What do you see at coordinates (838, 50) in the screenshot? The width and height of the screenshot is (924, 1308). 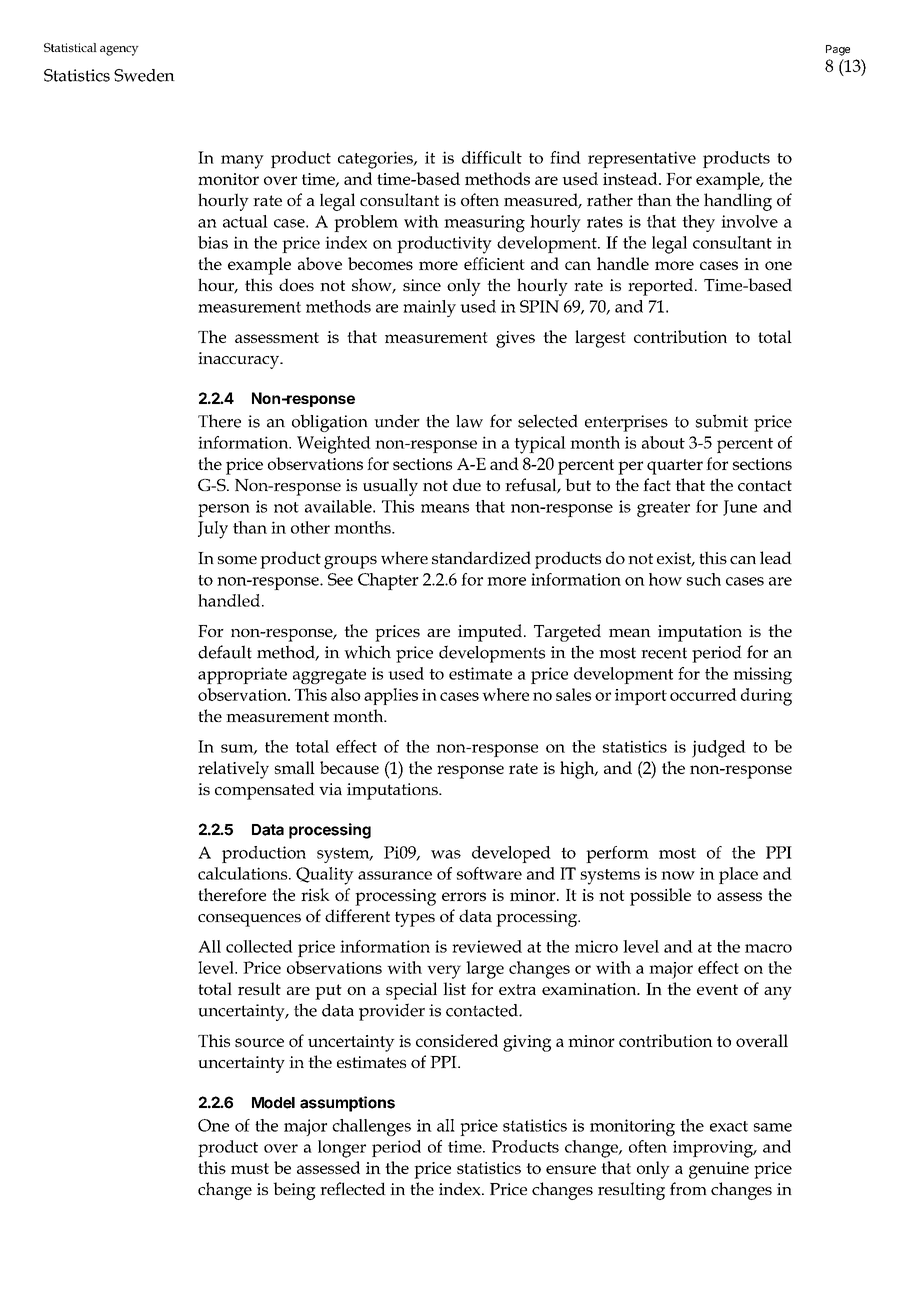 I see `Page` at bounding box center [838, 50].
